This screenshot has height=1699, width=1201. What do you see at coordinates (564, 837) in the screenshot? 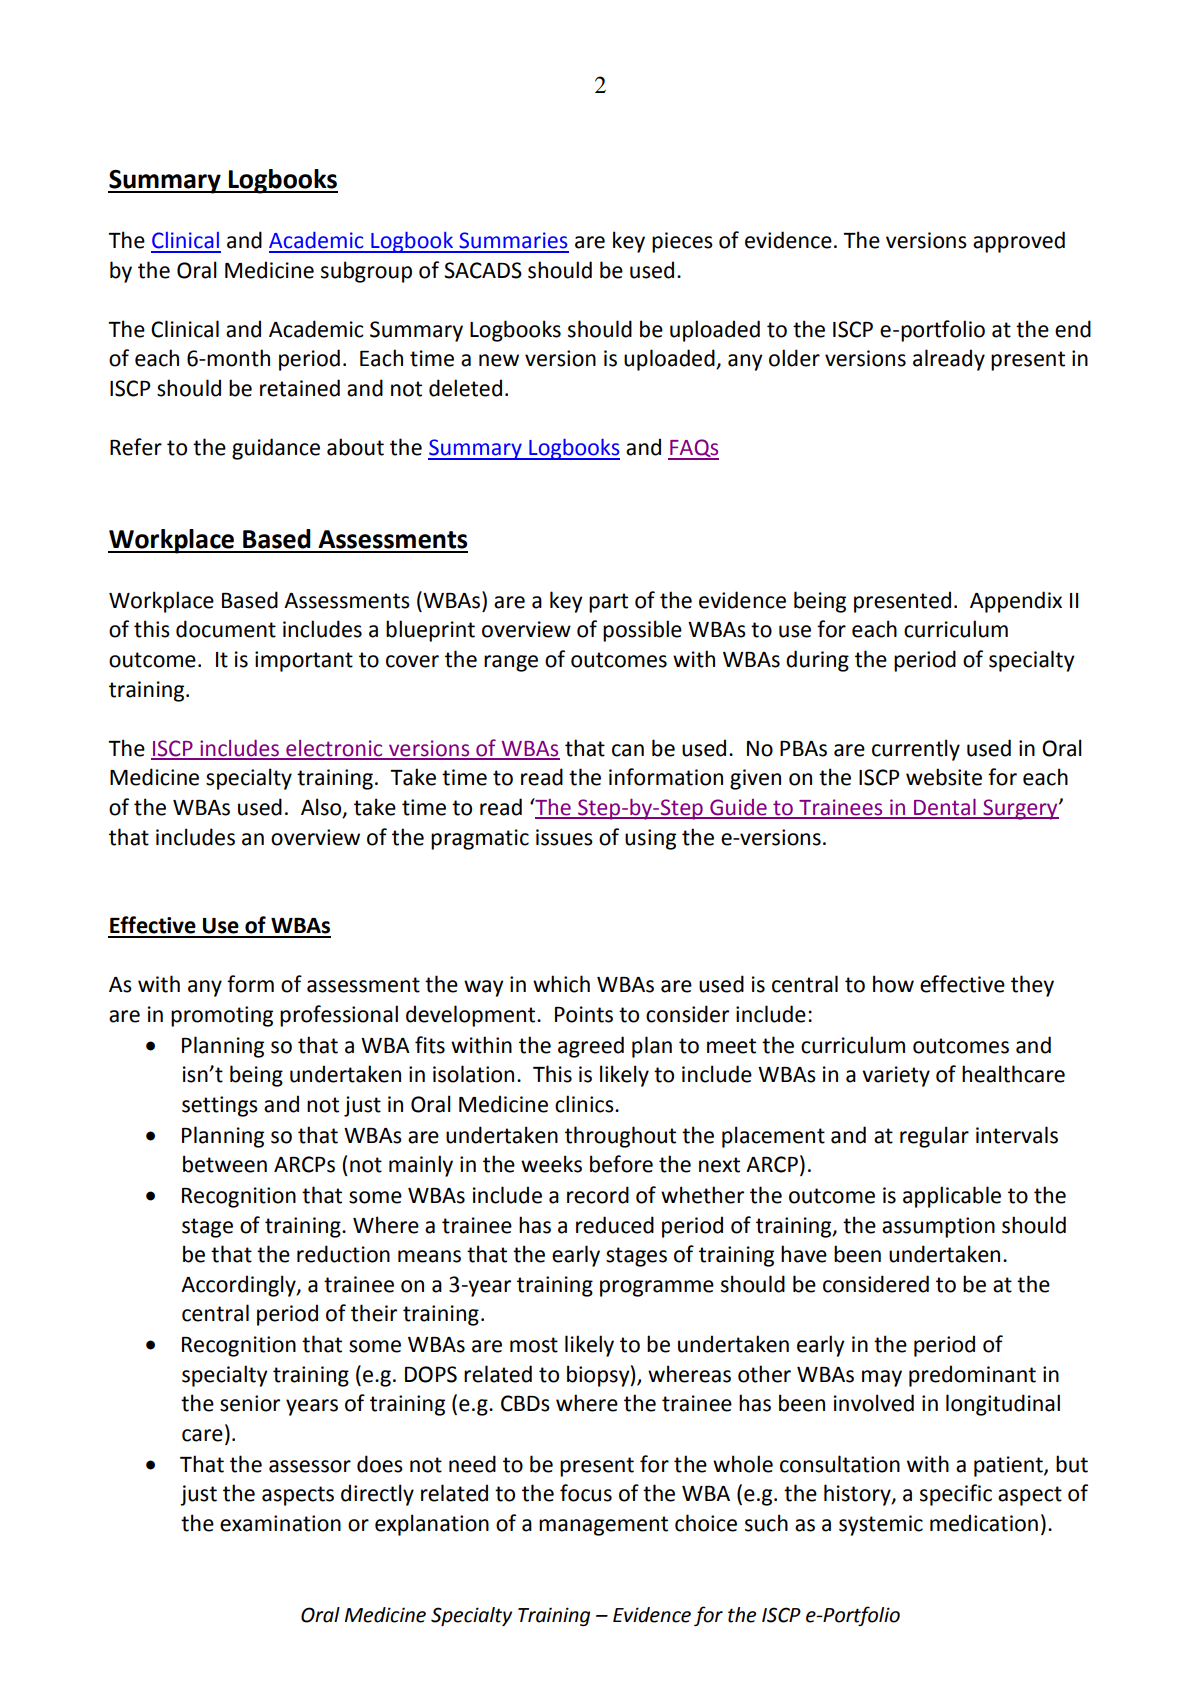
I see `issues` at bounding box center [564, 837].
